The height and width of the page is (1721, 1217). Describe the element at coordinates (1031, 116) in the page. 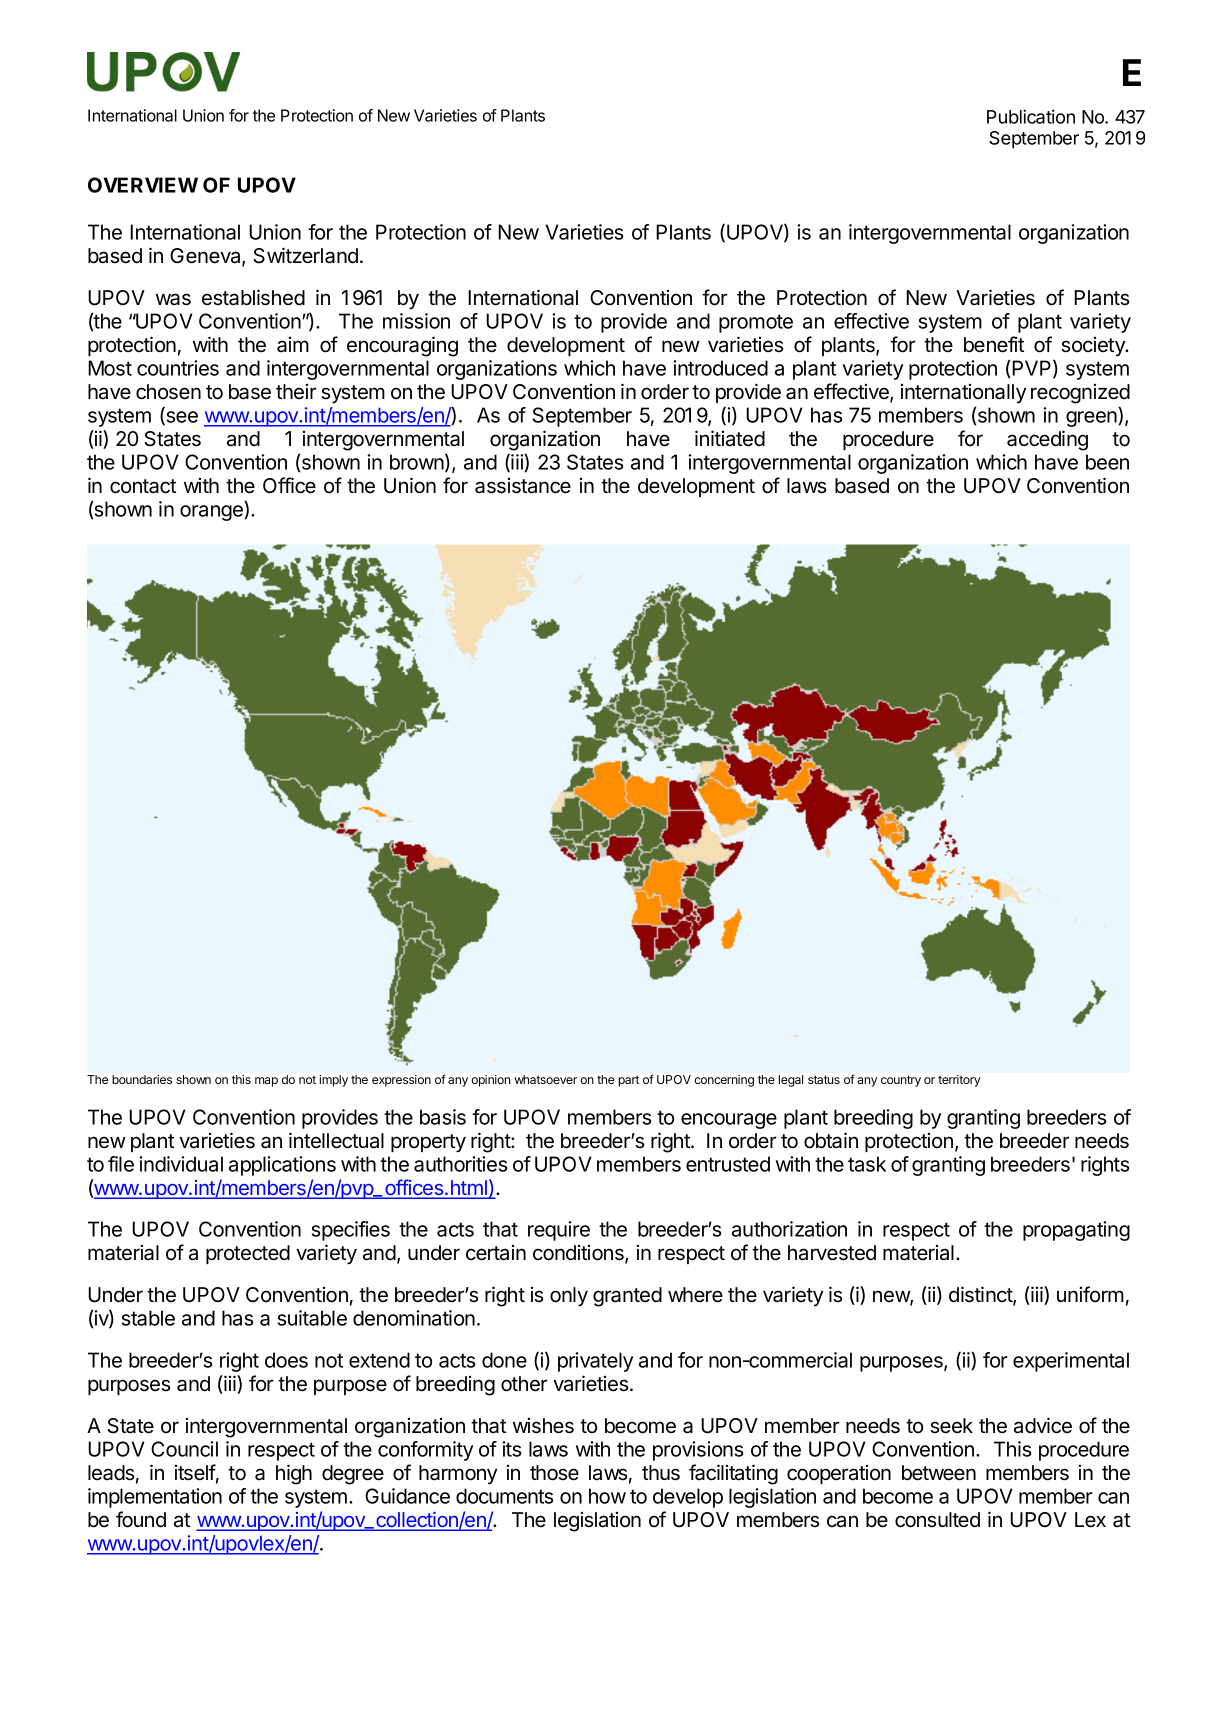

I see `Publication` at that location.
